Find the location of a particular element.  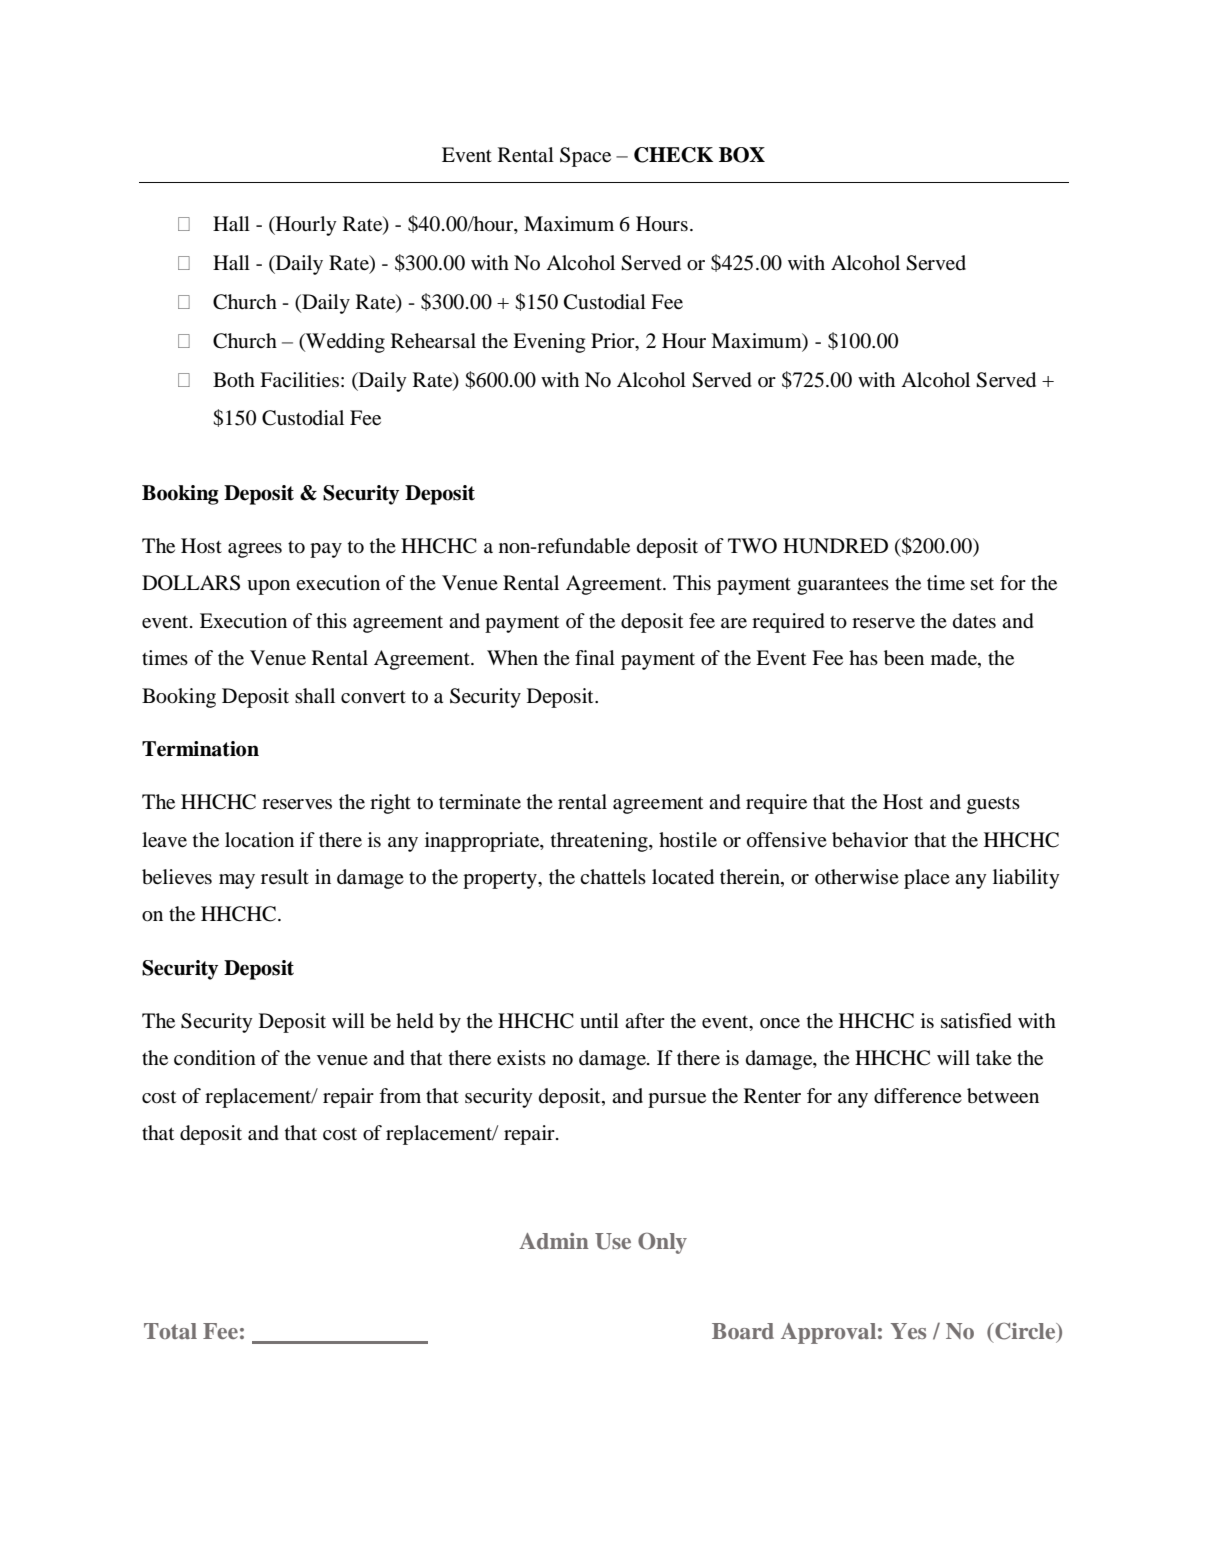

may is located at coordinates (237, 881).
